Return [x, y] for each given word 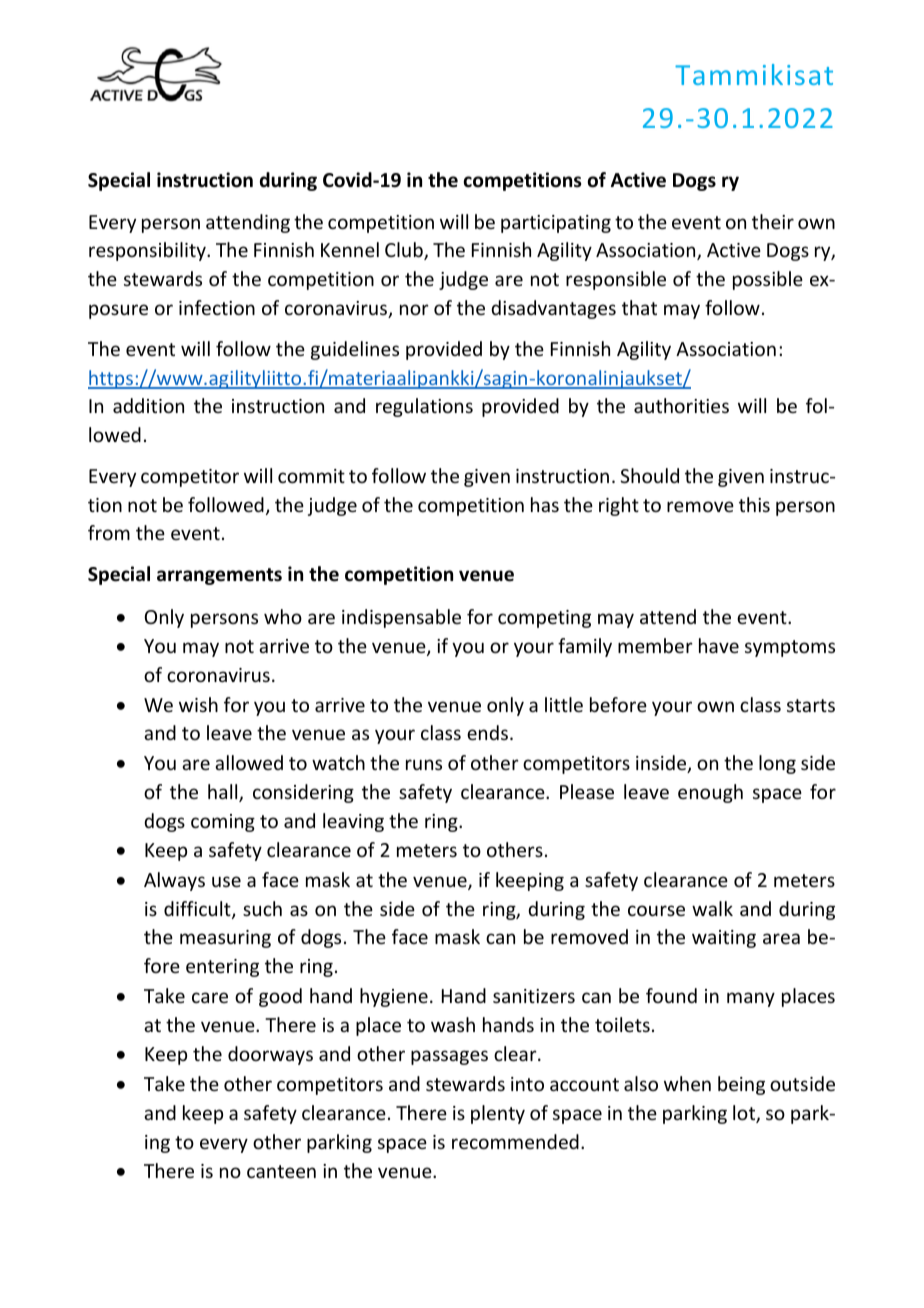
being [741, 1085]
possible [768, 280]
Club [405, 251]
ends [487, 732]
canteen [281, 1171]
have [719, 645]
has [545, 504]
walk [712, 908]
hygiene [394, 997]
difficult [198, 910]
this [754, 504]
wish [198, 704]
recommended [515, 1141]
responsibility [148, 251]
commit [311, 476]
